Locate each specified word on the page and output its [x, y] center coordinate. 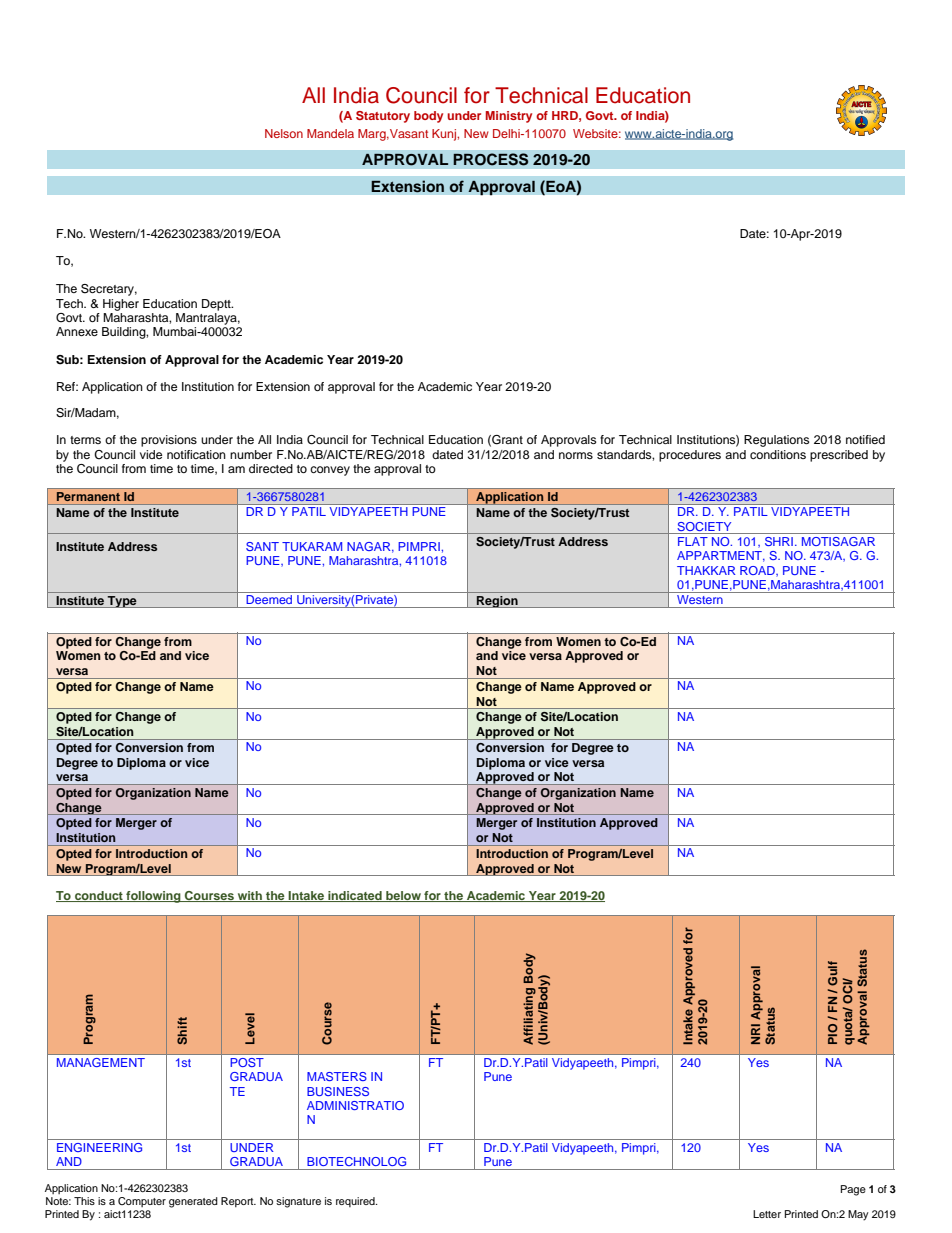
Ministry [509, 117]
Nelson [284, 133]
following [153, 897]
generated [193, 1202]
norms [576, 455]
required [356, 1202]
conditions [778, 454]
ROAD [758, 571]
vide [151, 454]
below [403, 896]
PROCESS [491, 159]
